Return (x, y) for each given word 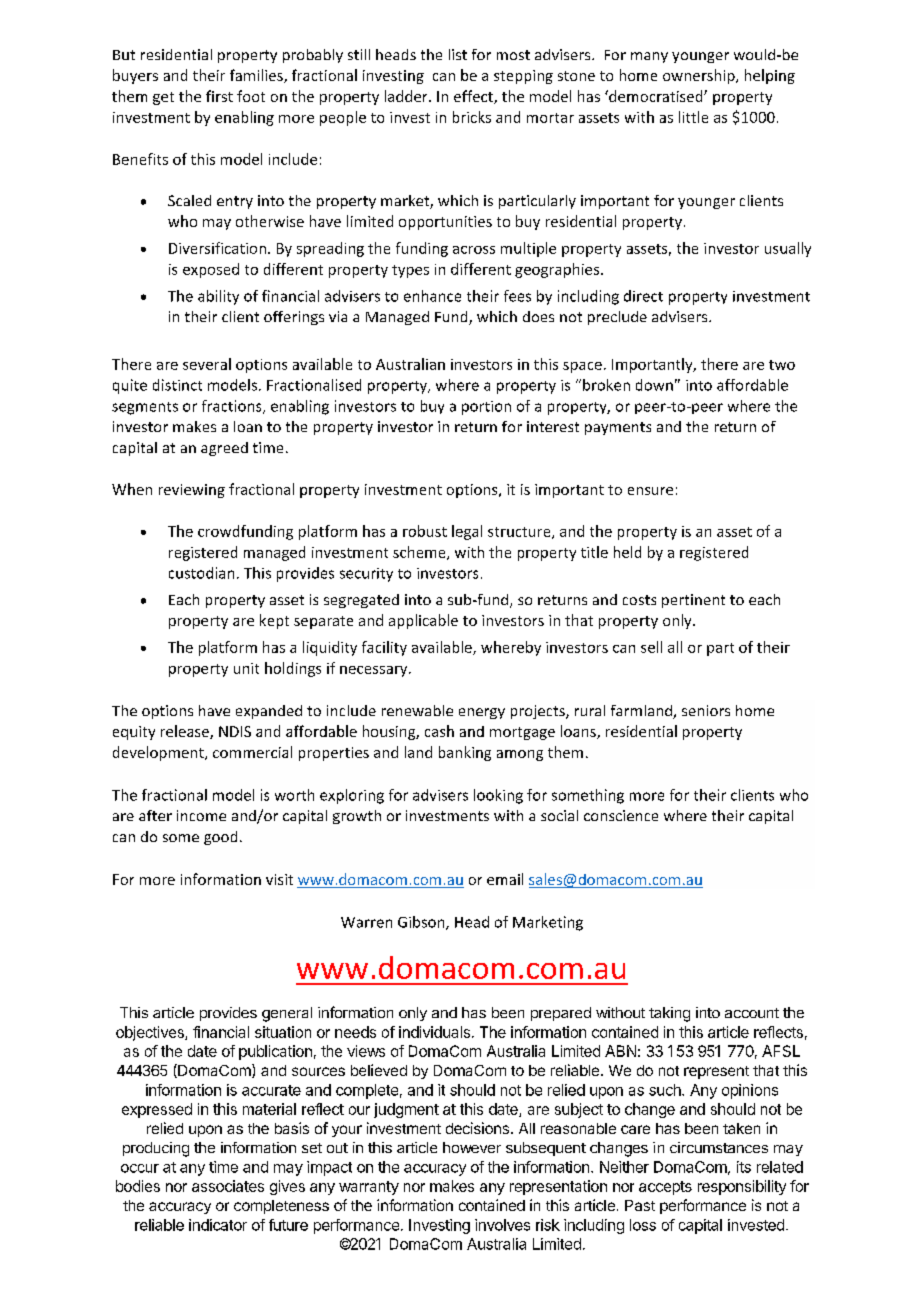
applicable (423, 621)
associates (228, 1186)
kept (274, 621)
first (219, 96)
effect (474, 97)
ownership (700, 76)
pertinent (693, 601)
